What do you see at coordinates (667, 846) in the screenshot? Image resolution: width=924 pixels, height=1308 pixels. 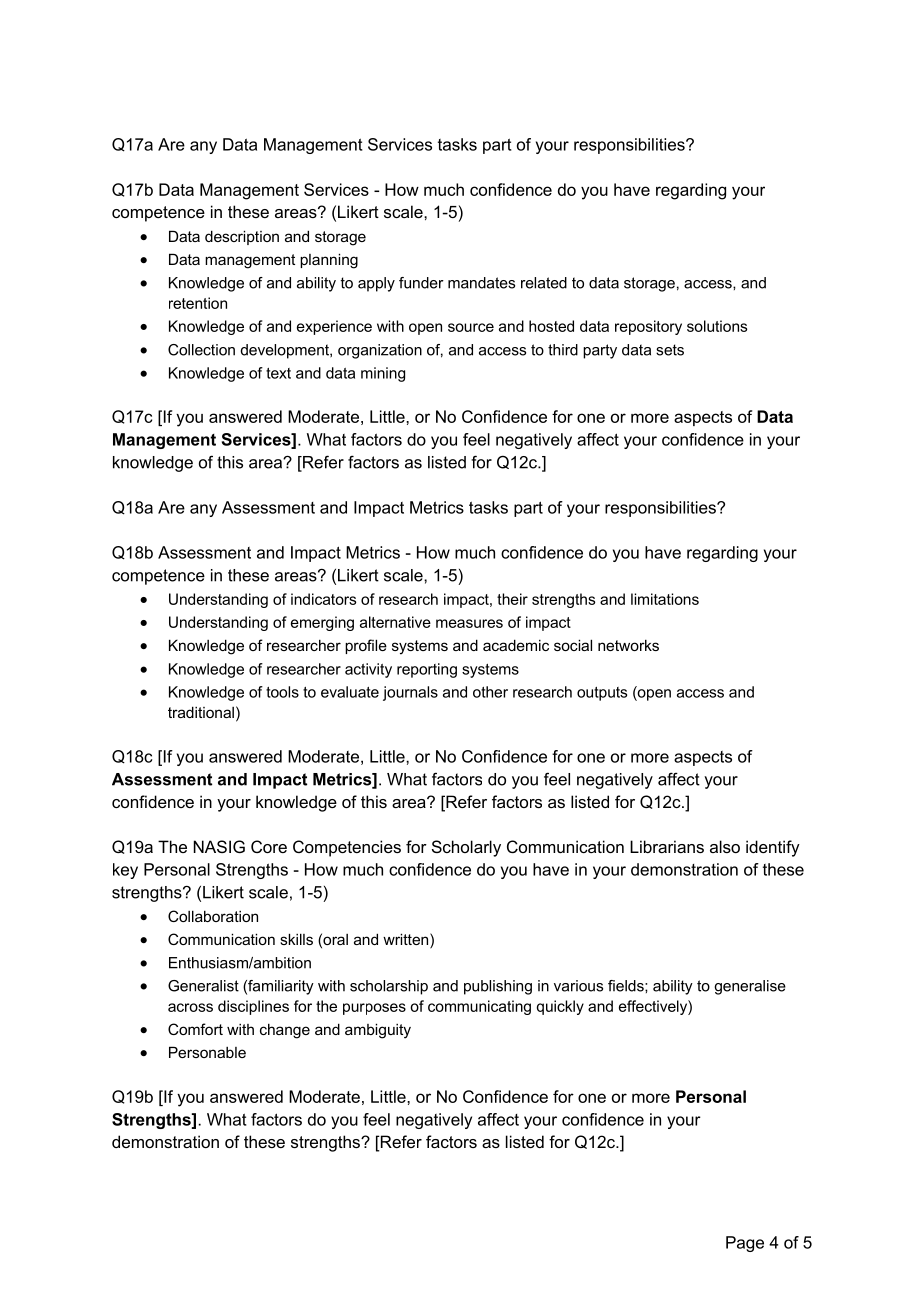 I see `Librarians` at bounding box center [667, 846].
